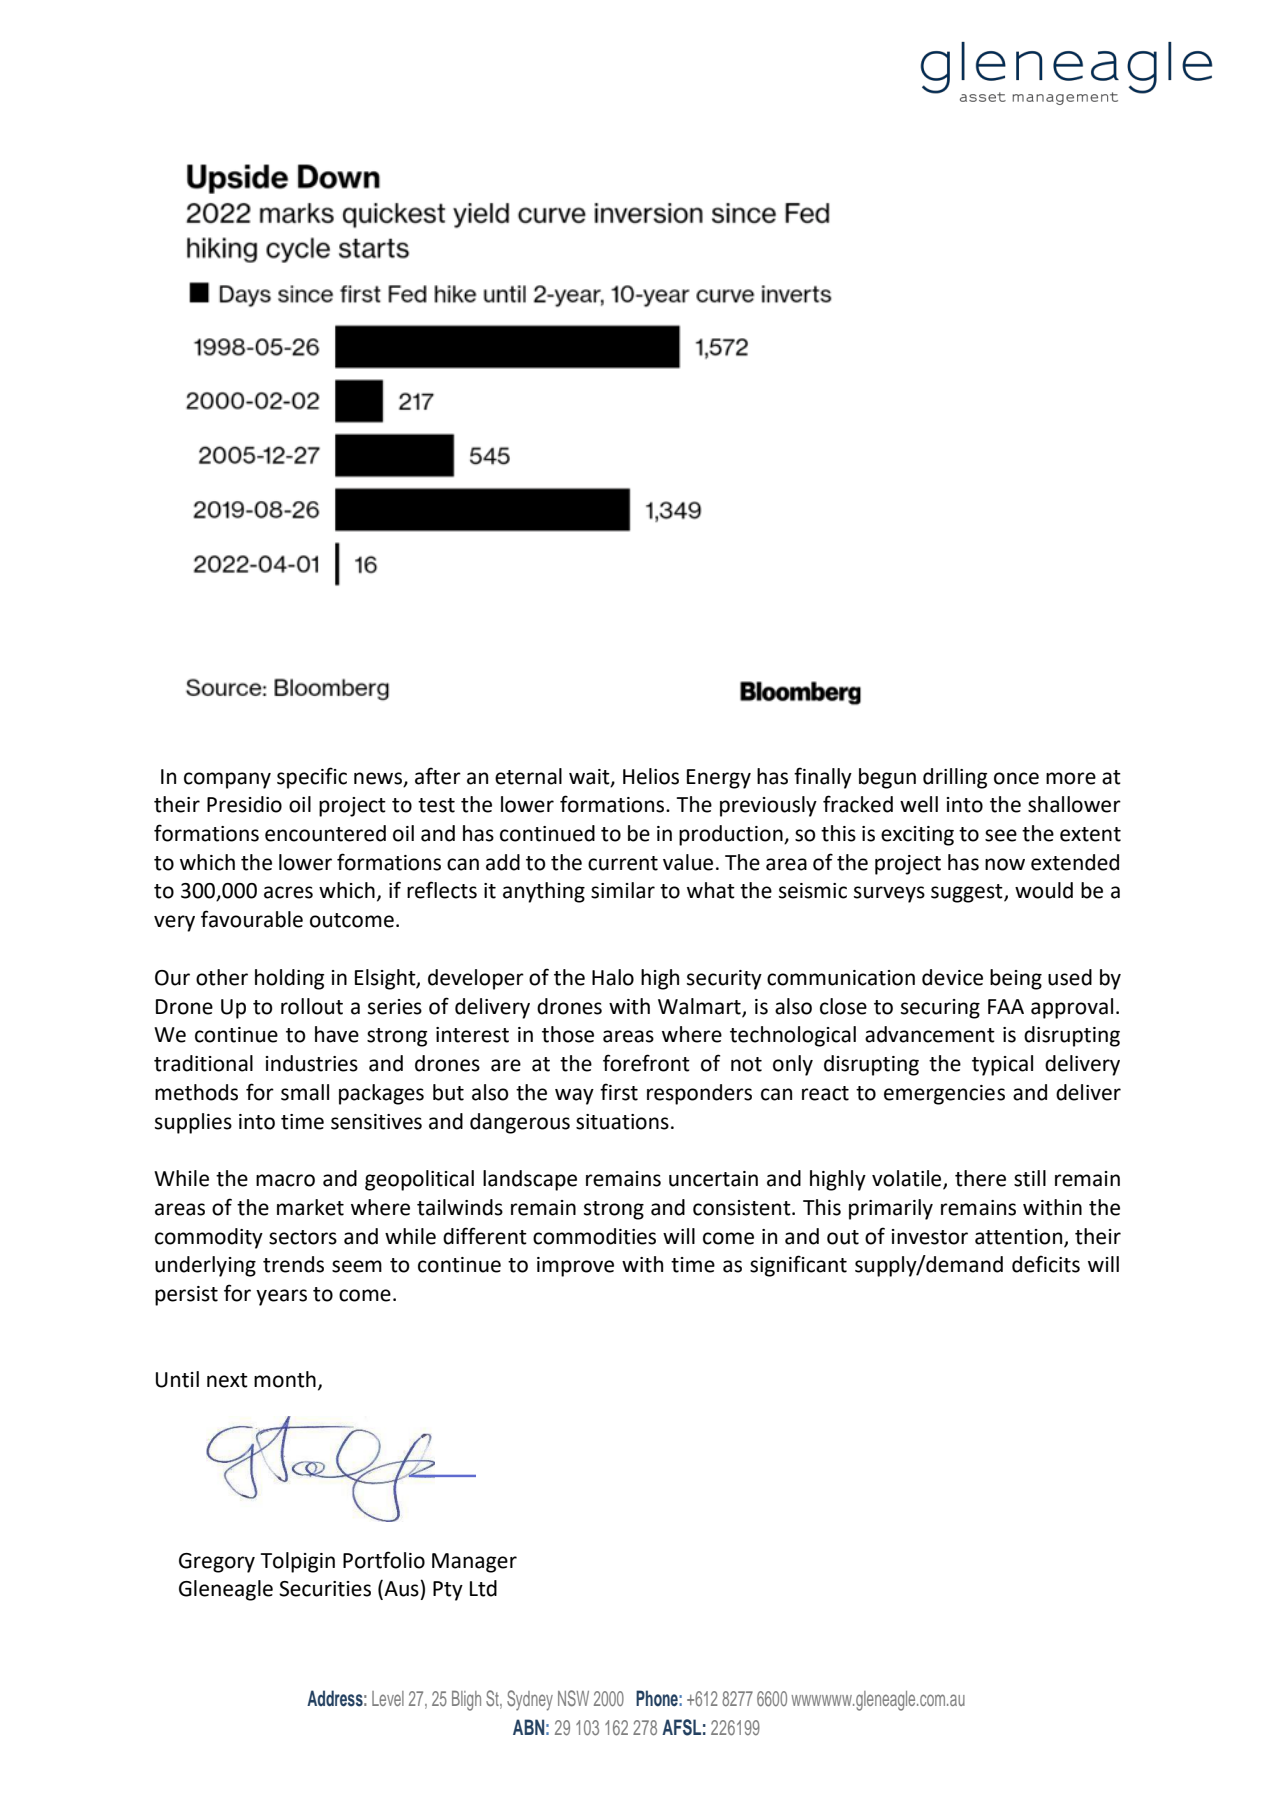 The width and height of the document is (1275, 1803). What do you see at coordinates (955, 778) in the document?
I see `drilling` at bounding box center [955, 778].
